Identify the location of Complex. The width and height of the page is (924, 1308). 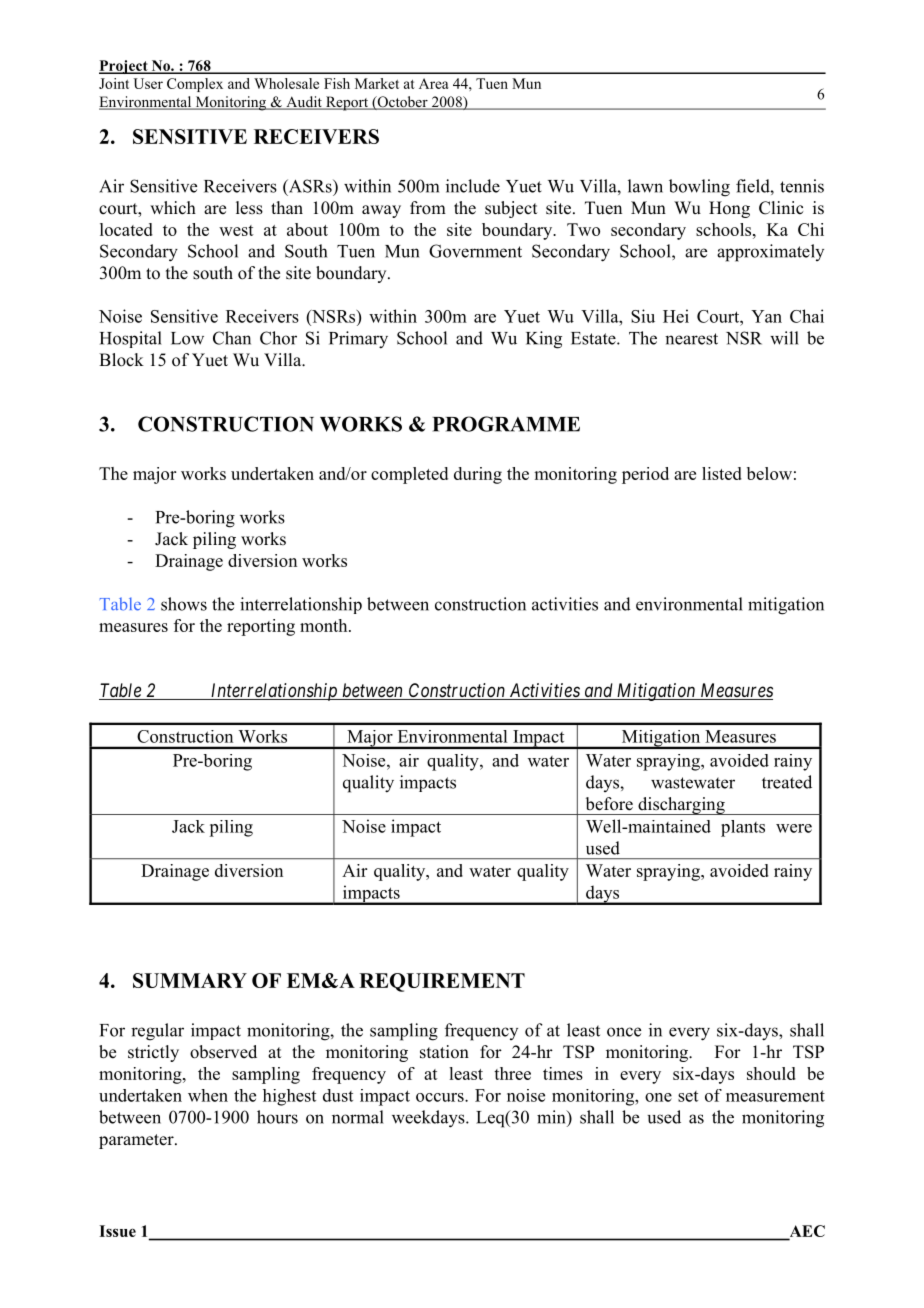
(195, 85).
